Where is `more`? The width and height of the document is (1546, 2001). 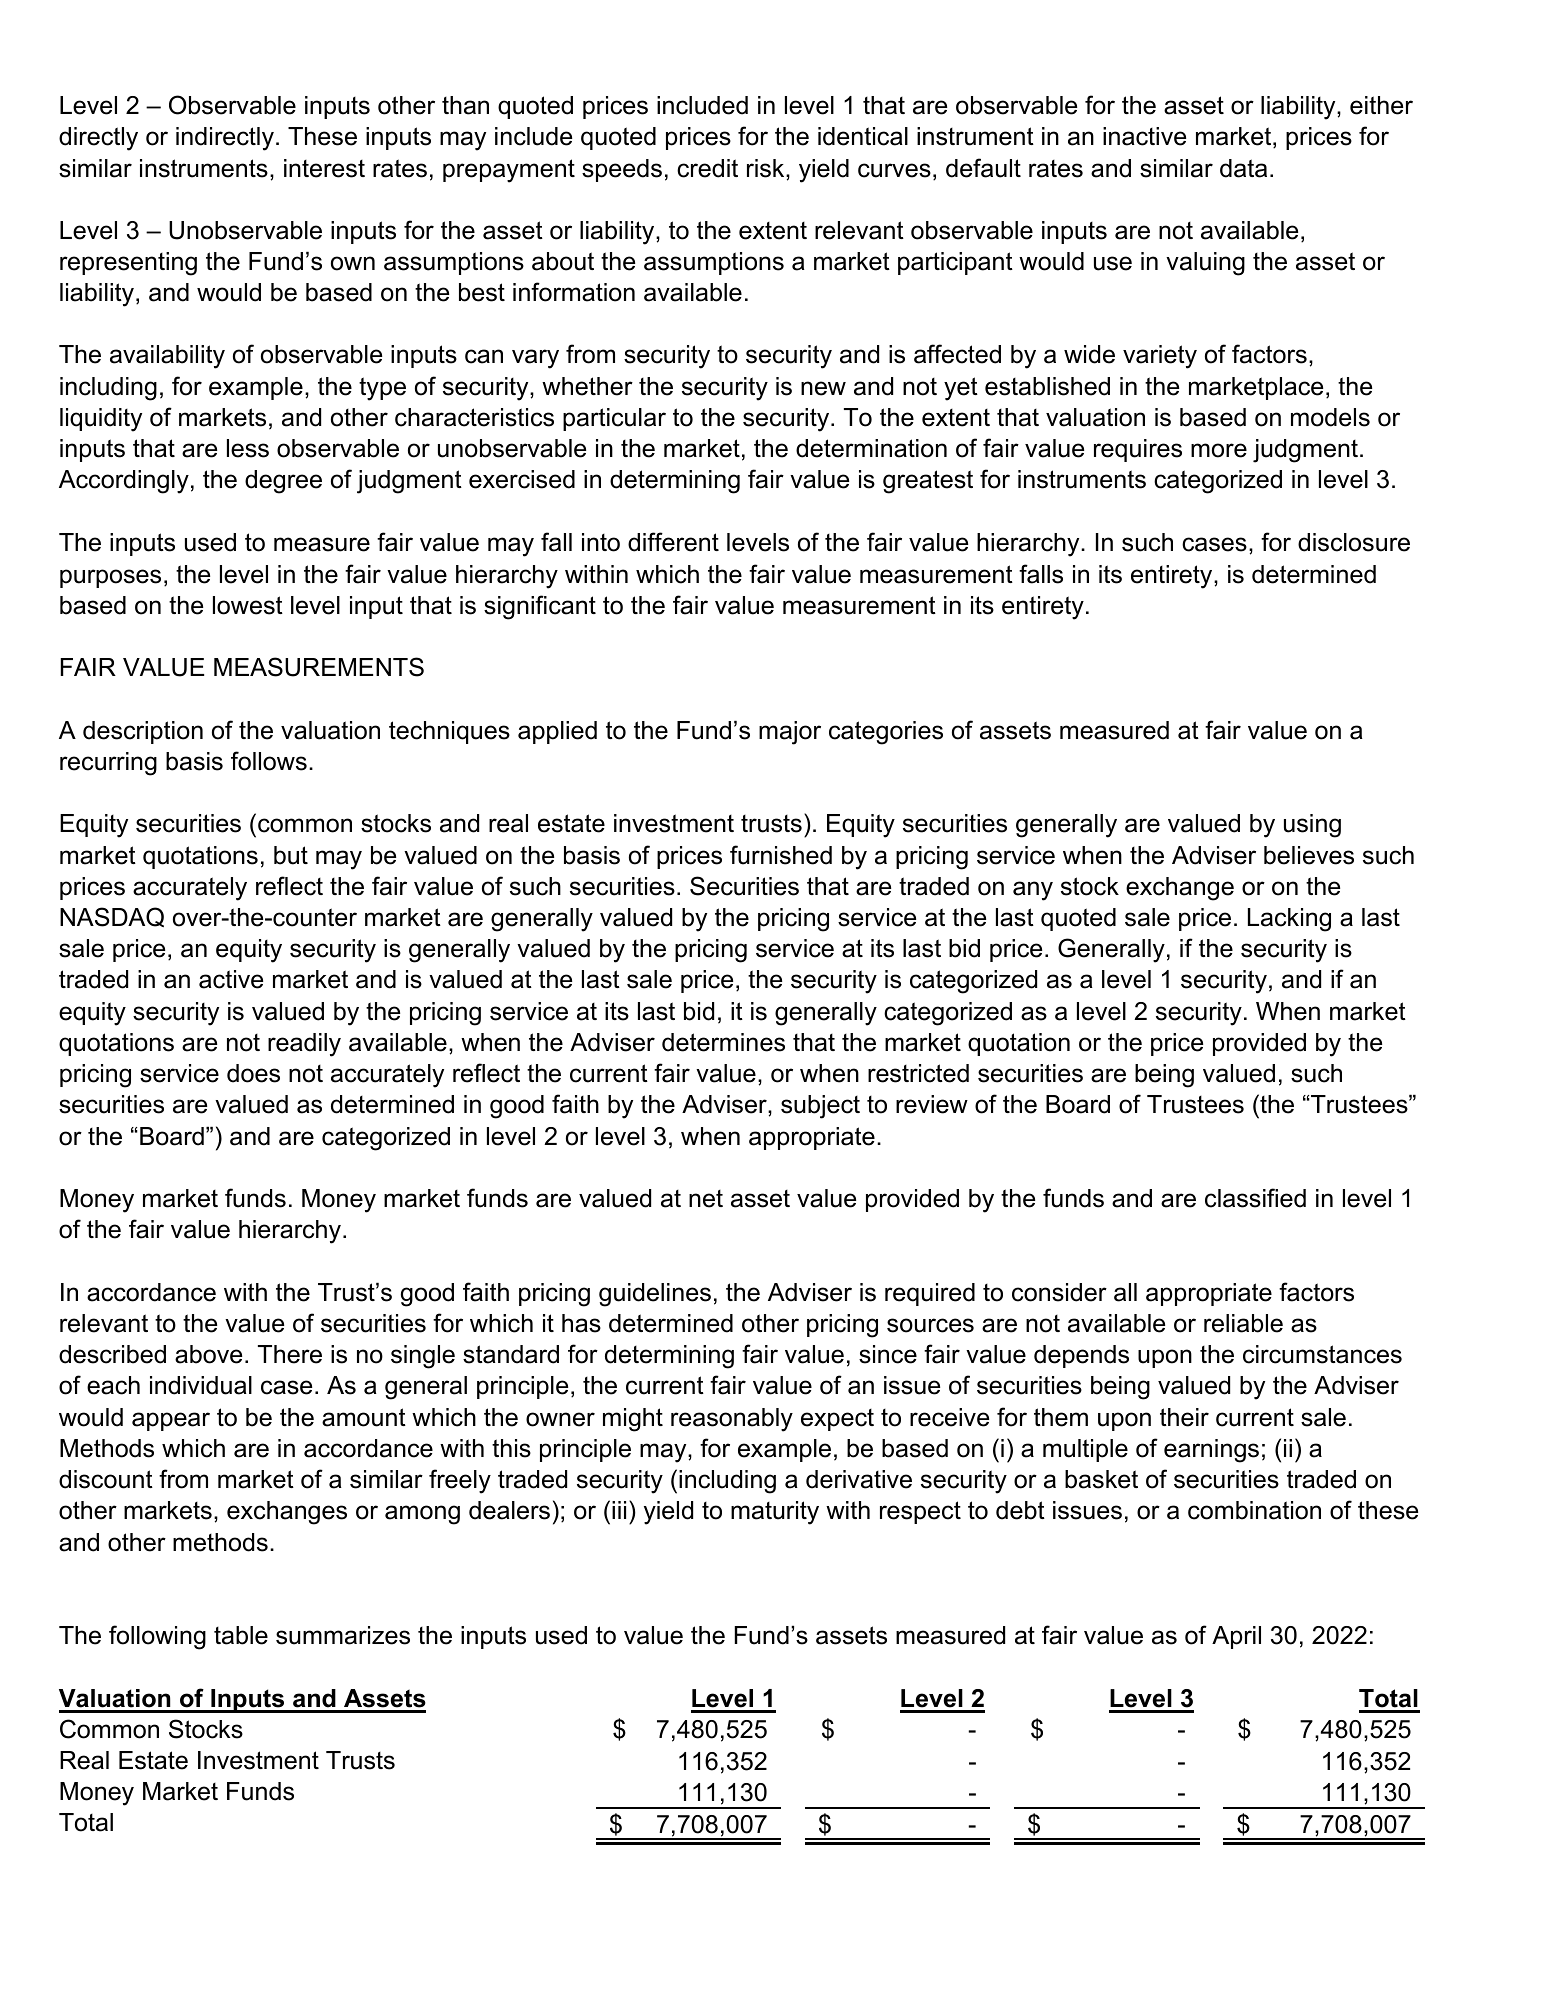
more is located at coordinates (1219, 450).
